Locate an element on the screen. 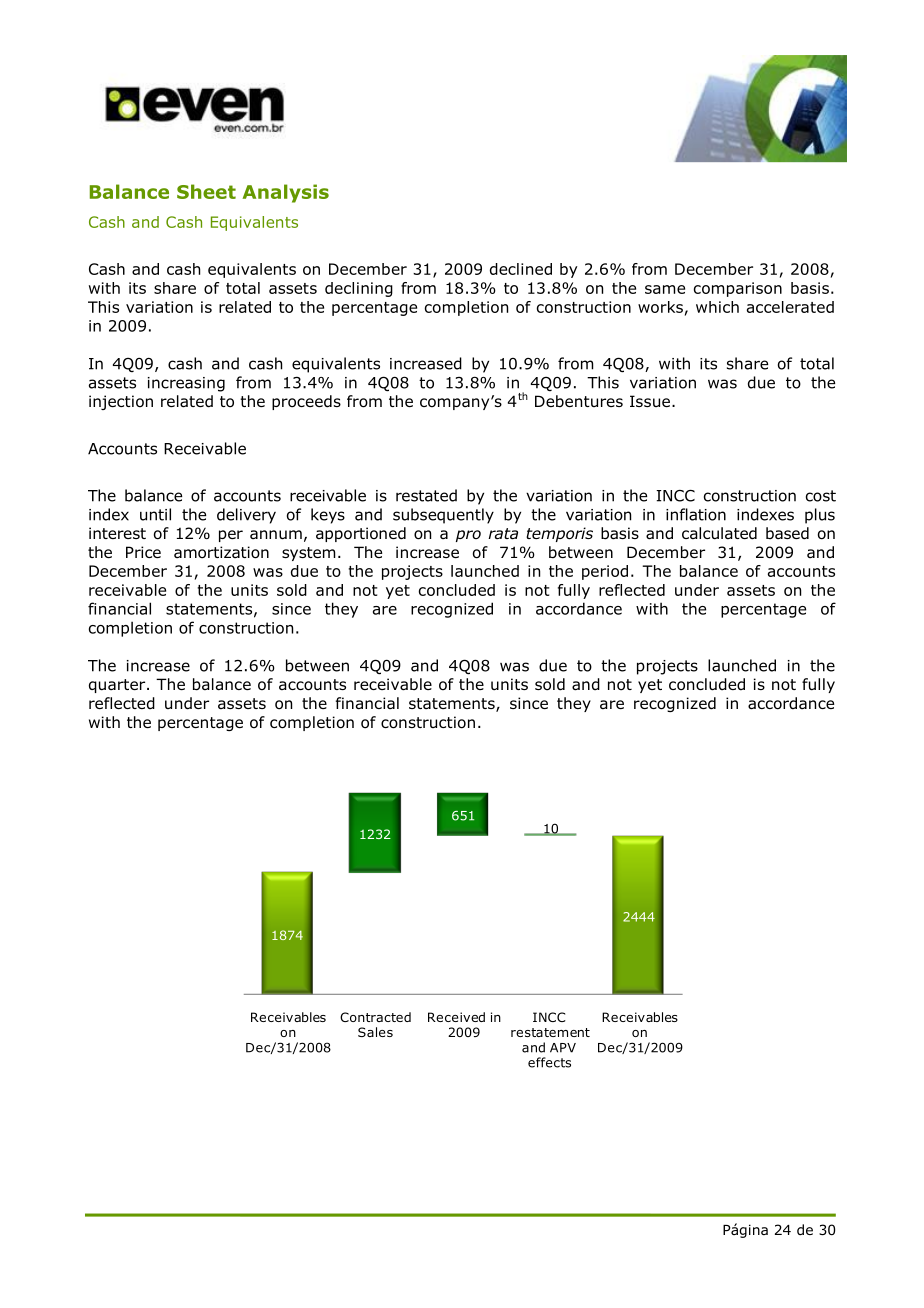 The image size is (924, 1308). declined is located at coordinates (521, 269).
